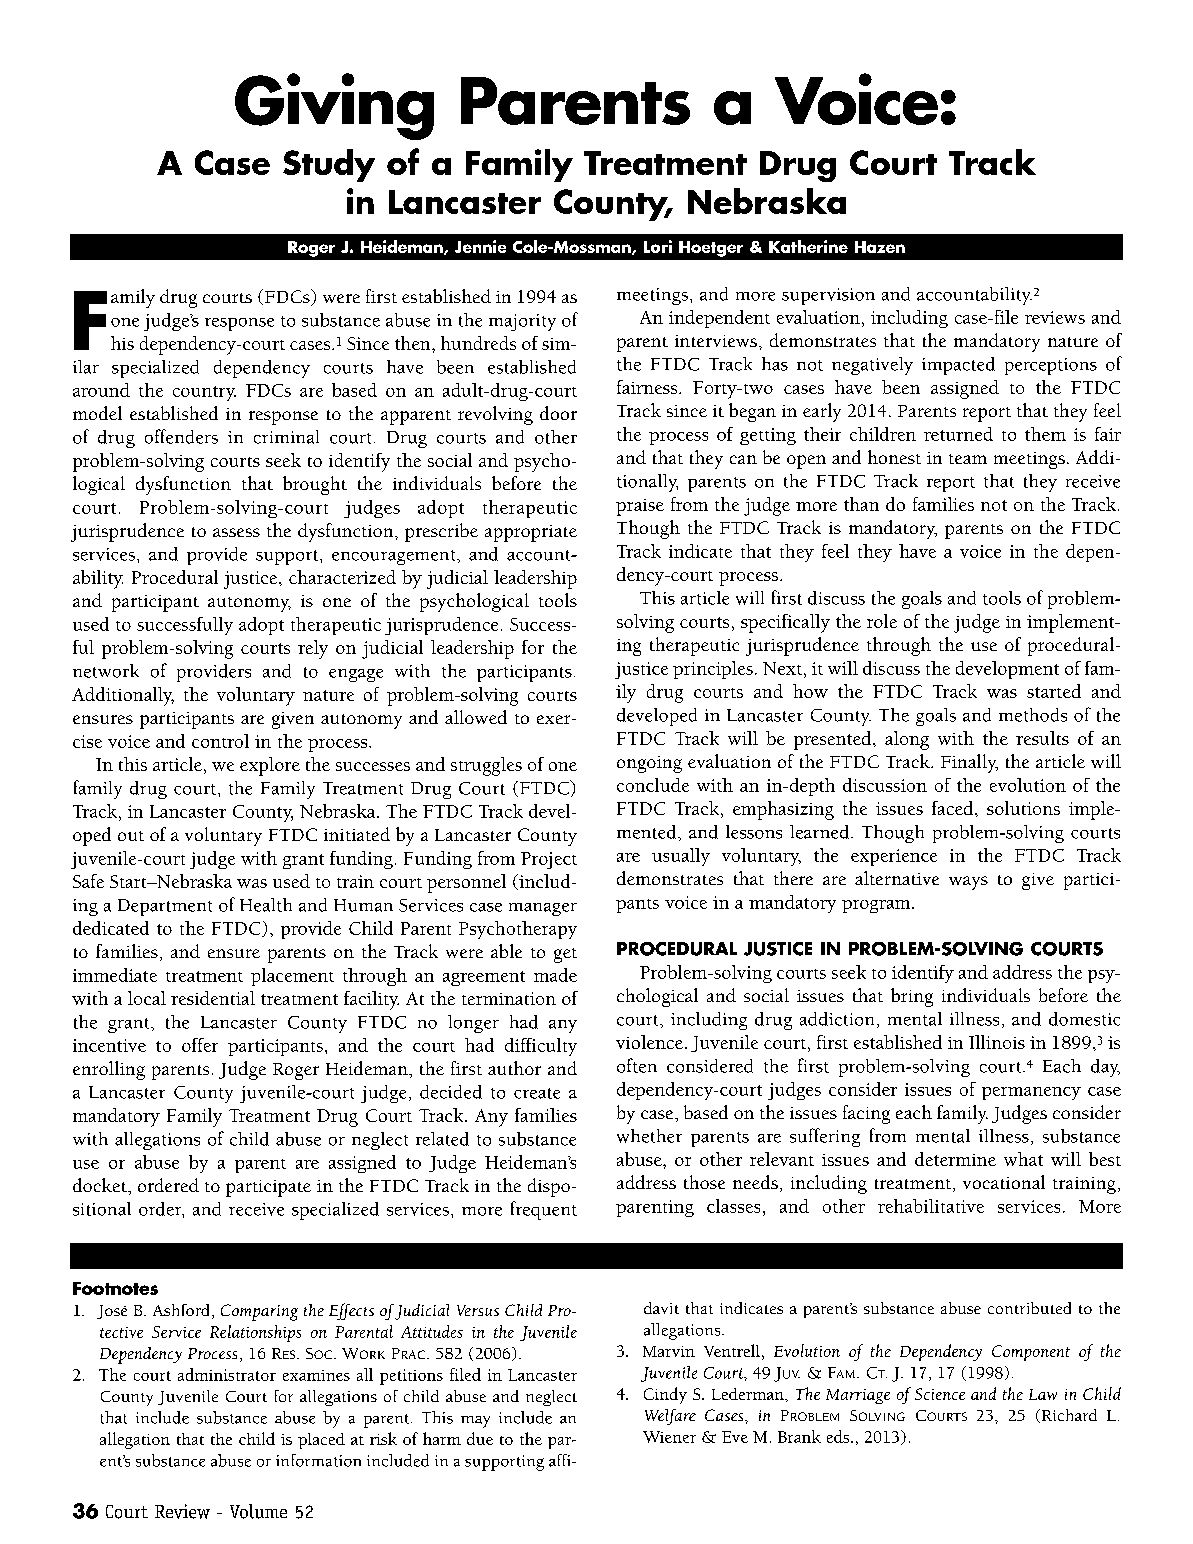  I want to click on Volume, so click(258, 1511).
